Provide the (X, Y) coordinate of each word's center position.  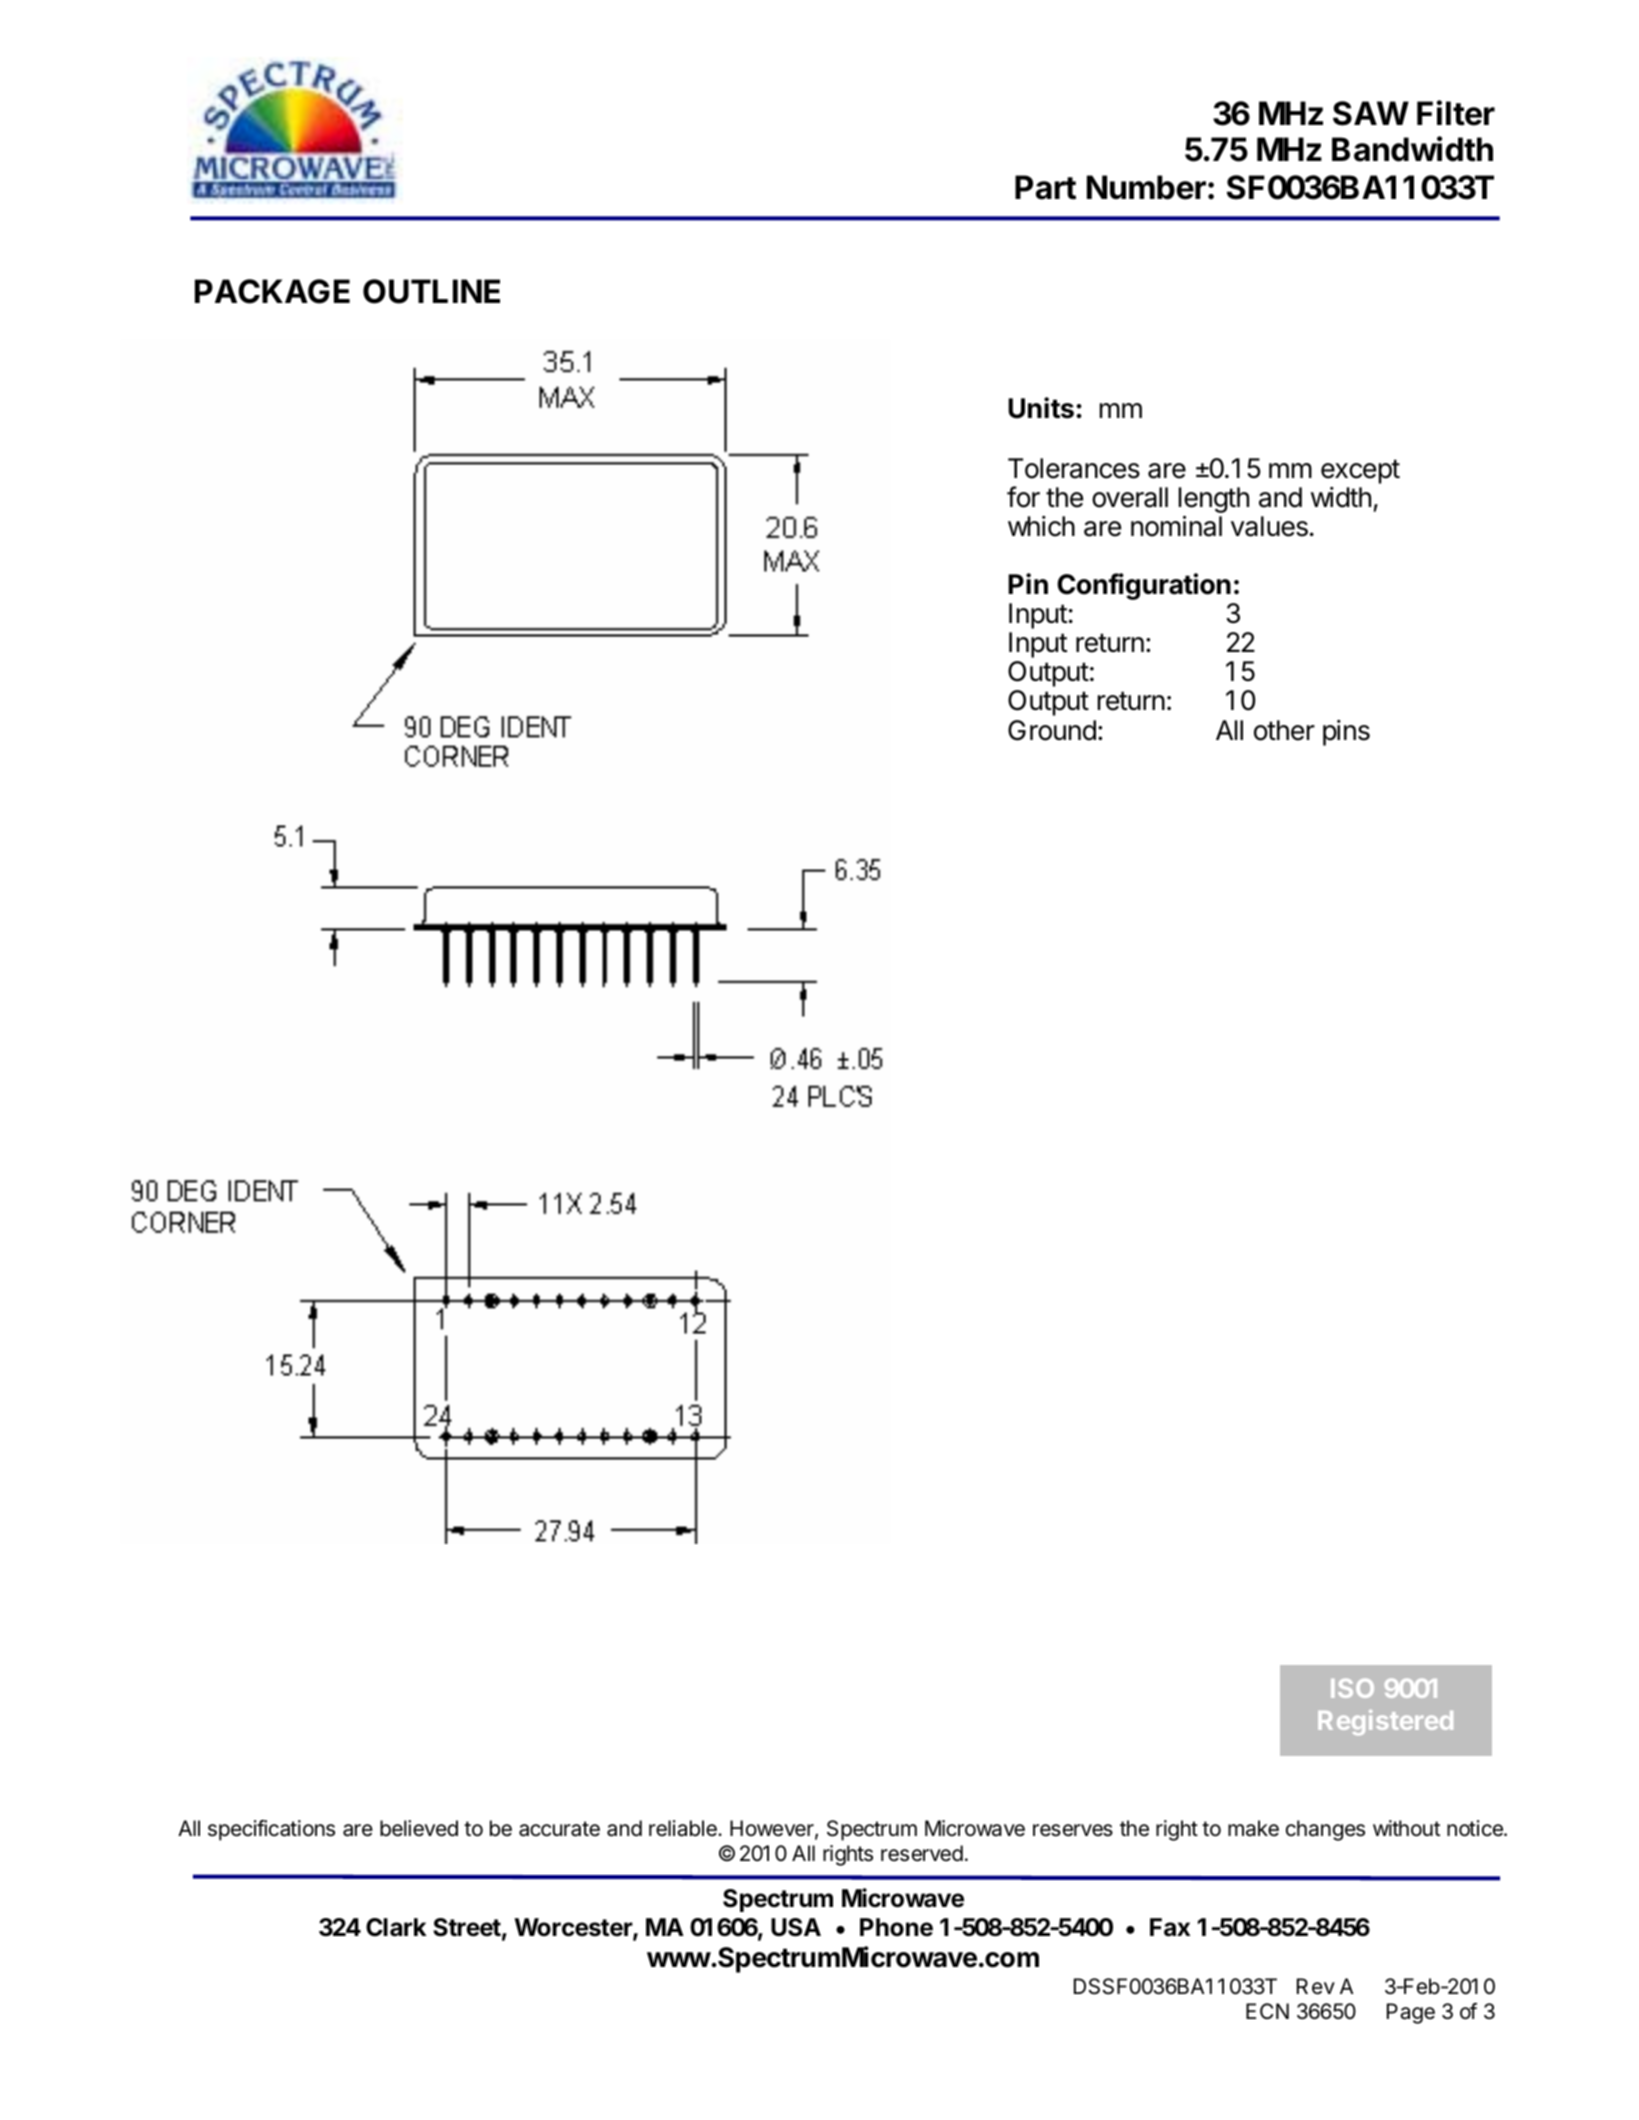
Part (1045, 187)
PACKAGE (272, 291)
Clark (396, 1927)
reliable (684, 1828)
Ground (1052, 730)
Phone (896, 1927)
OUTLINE (431, 291)
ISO (1352, 1688)
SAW (1371, 113)
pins (1346, 733)
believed (419, 1828)
